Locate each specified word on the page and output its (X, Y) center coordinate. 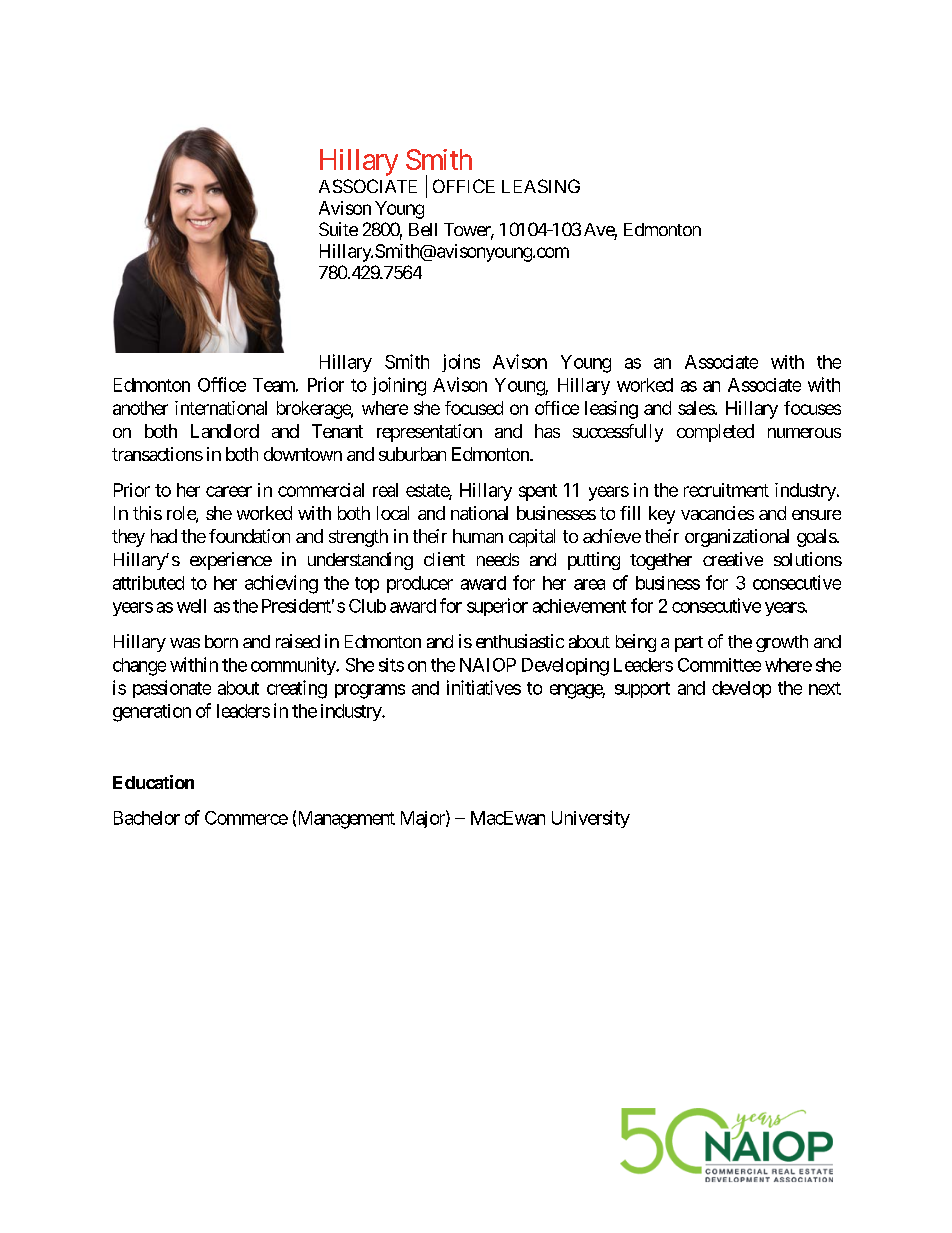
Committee (719, 665)
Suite (338, 229)
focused (474, 408)
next (825, 688)
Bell (423, 229)
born (221, 641)
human (478, 536)
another (140, 408)
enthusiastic (520, 641)
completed (715, 433)
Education (153, 782)
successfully (618, 433)
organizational (737, 538)
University (591, 819)
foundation (249, 536)
